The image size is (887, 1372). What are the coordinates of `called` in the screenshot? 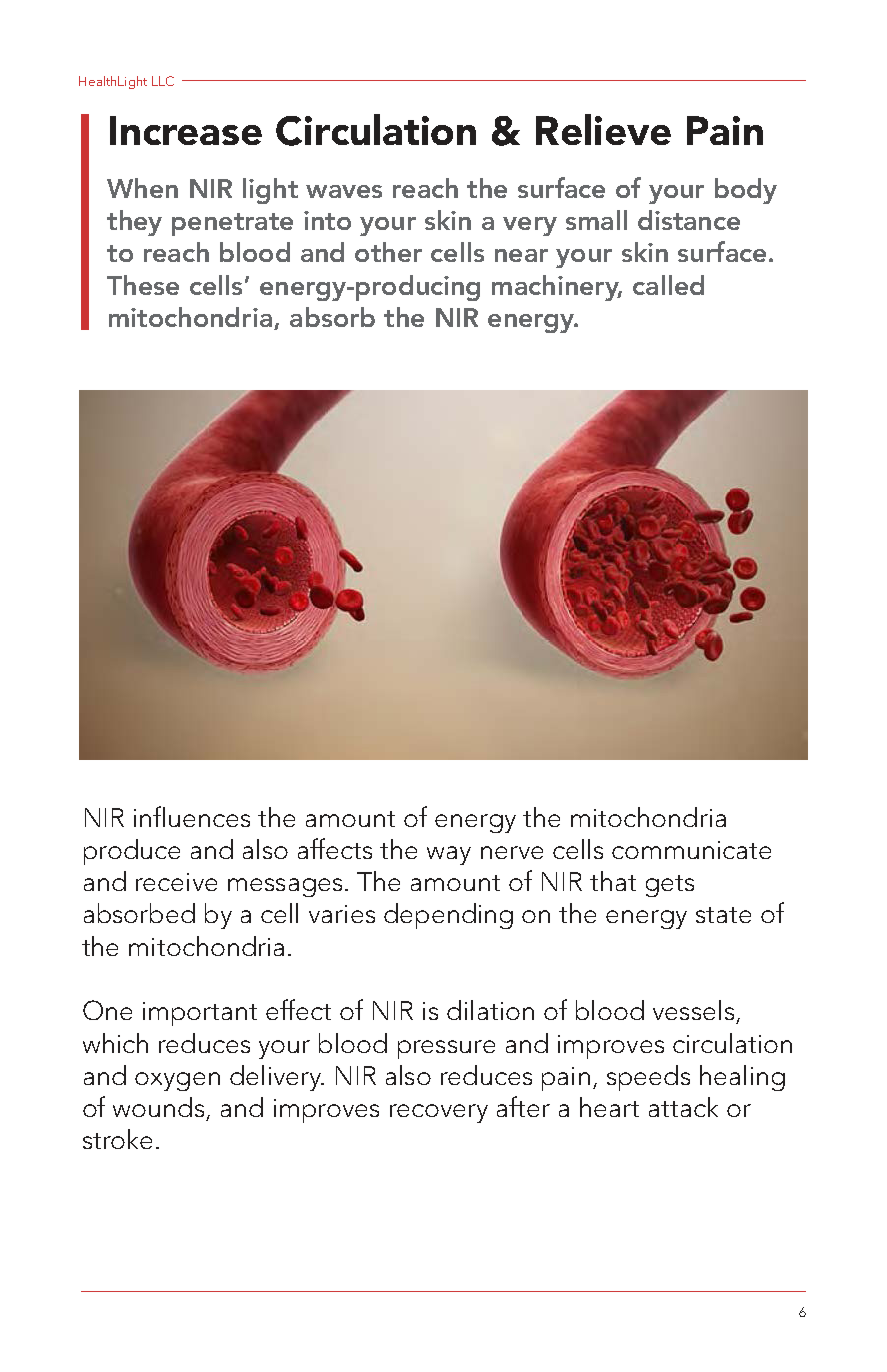 It's located at (668, 285).
